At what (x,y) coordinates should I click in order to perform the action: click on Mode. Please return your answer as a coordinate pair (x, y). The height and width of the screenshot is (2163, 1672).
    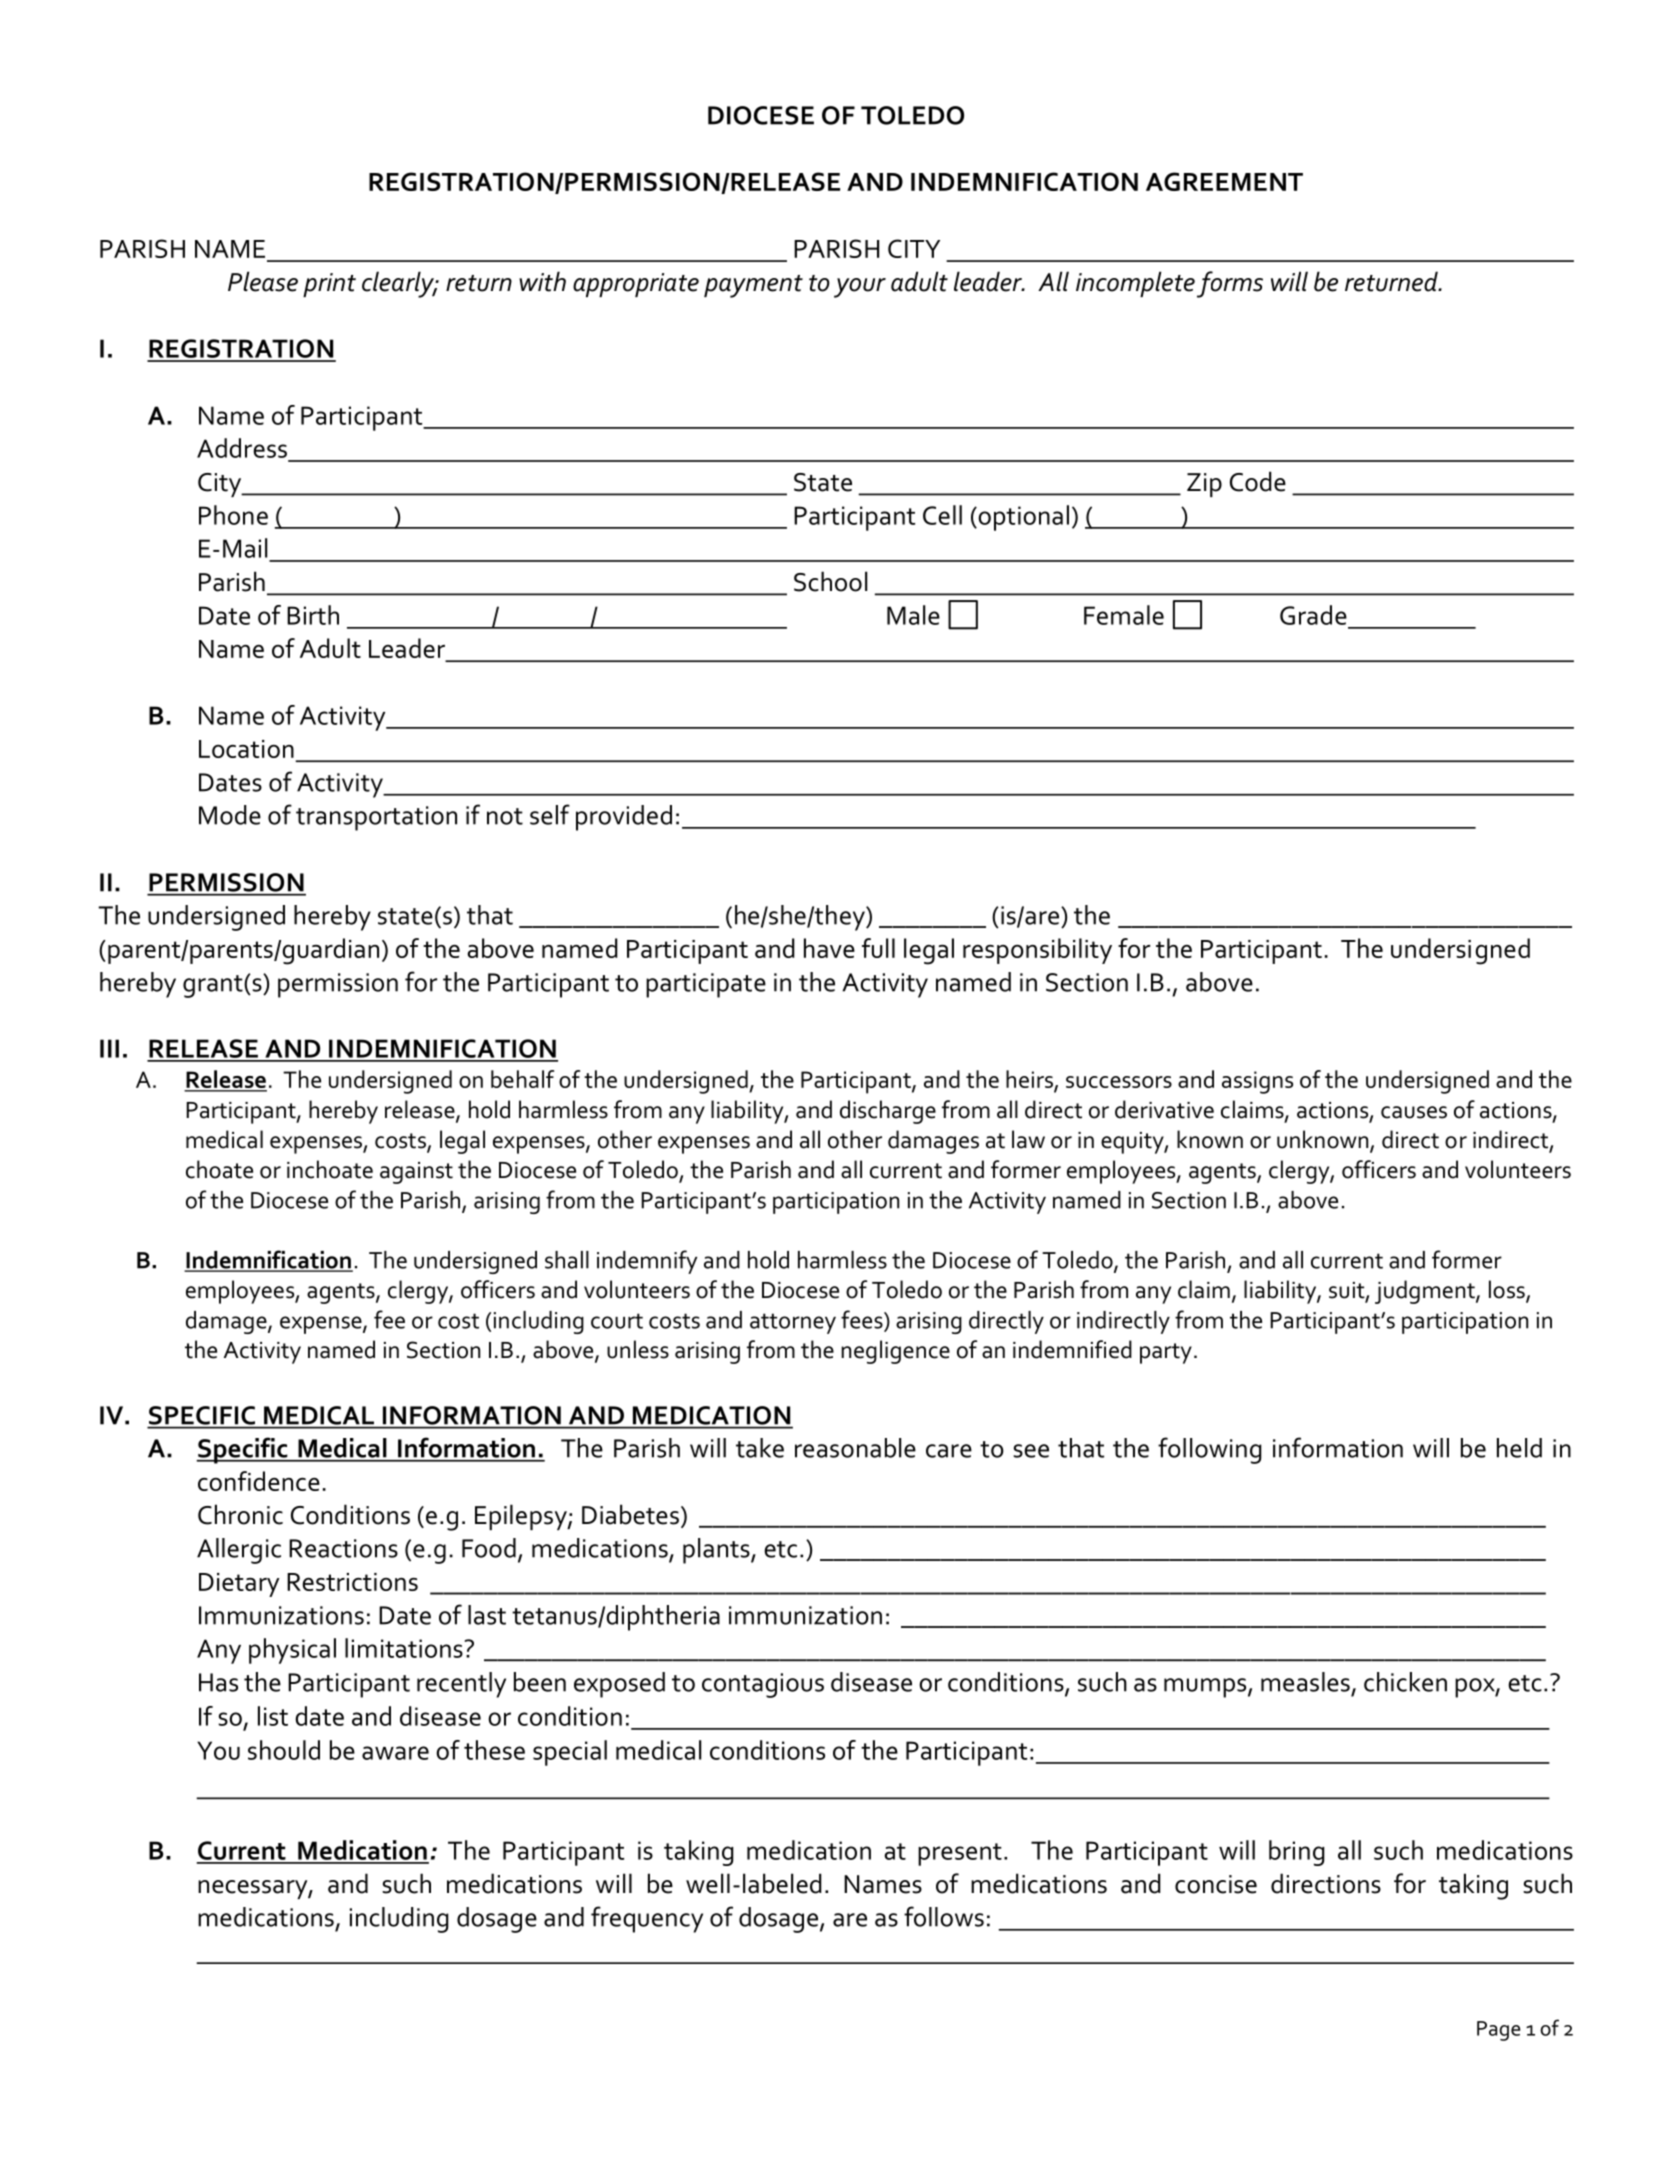
    Looking at the image, I should click on (230, 815).
